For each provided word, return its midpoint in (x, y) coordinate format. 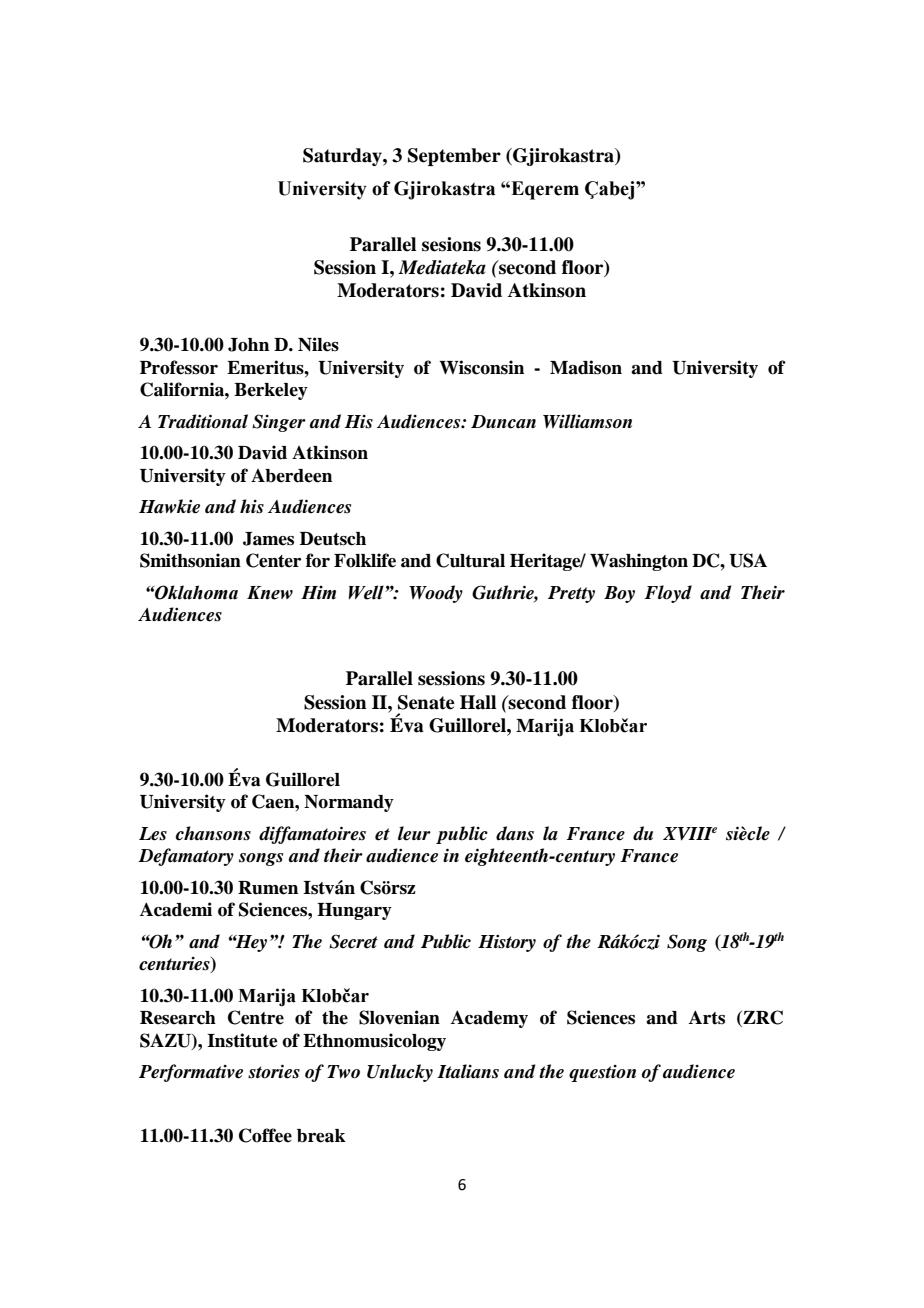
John (248, 345)
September (454, 157)
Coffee (265, 1135)
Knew (270, 593)
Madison (586, 367)
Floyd (668, 594)
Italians (468, 1071)
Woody (436, 594)
